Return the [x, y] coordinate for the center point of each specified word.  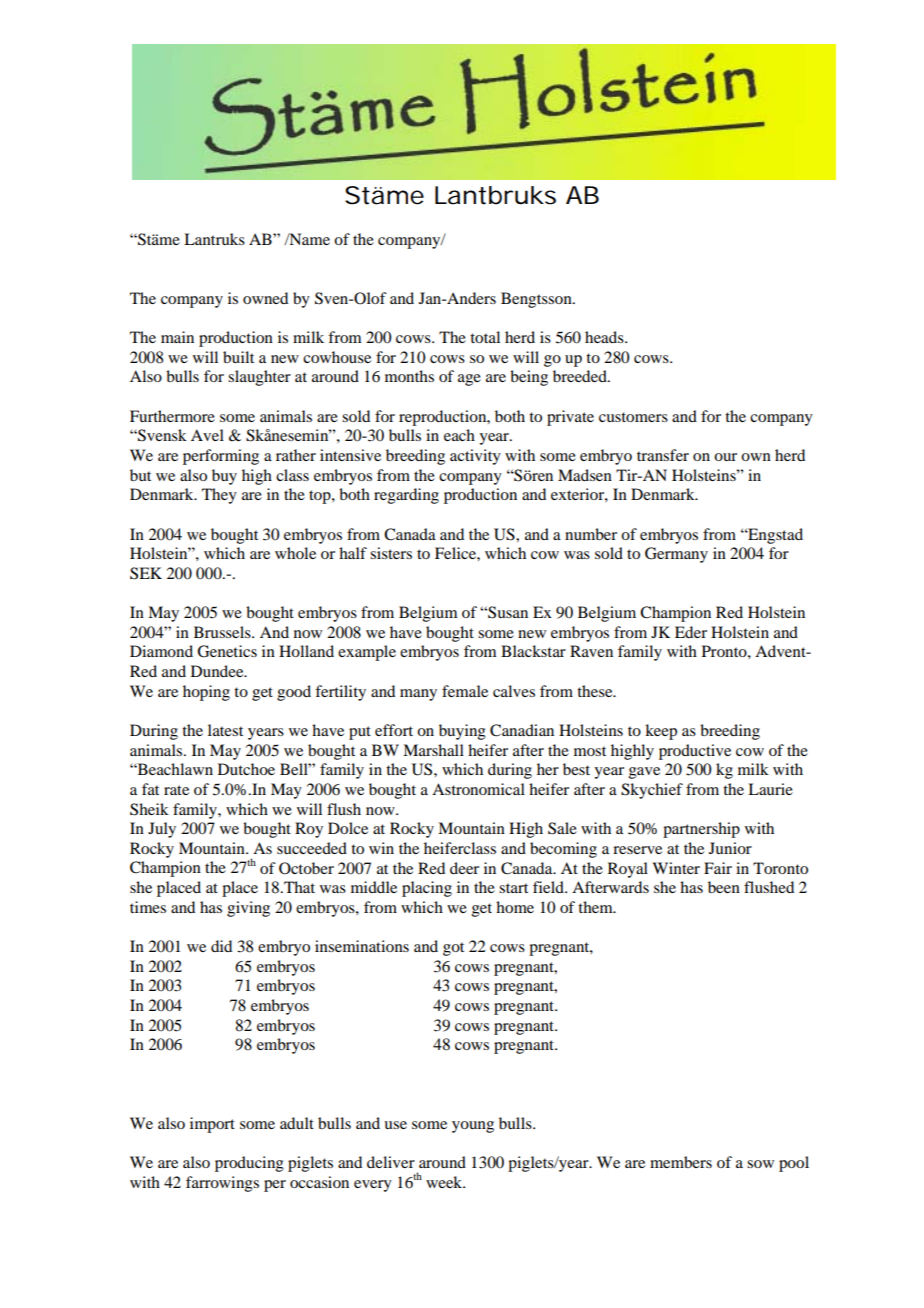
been [724, 887]
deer [464, 868]
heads [605, 337]
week [445, 1182]
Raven [591, 651]
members [681, 1162]
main [177, 337]
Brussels [223, 632]
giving [248, 909]
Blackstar [533, 651]
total [485, 337]
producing [249, 1164]
